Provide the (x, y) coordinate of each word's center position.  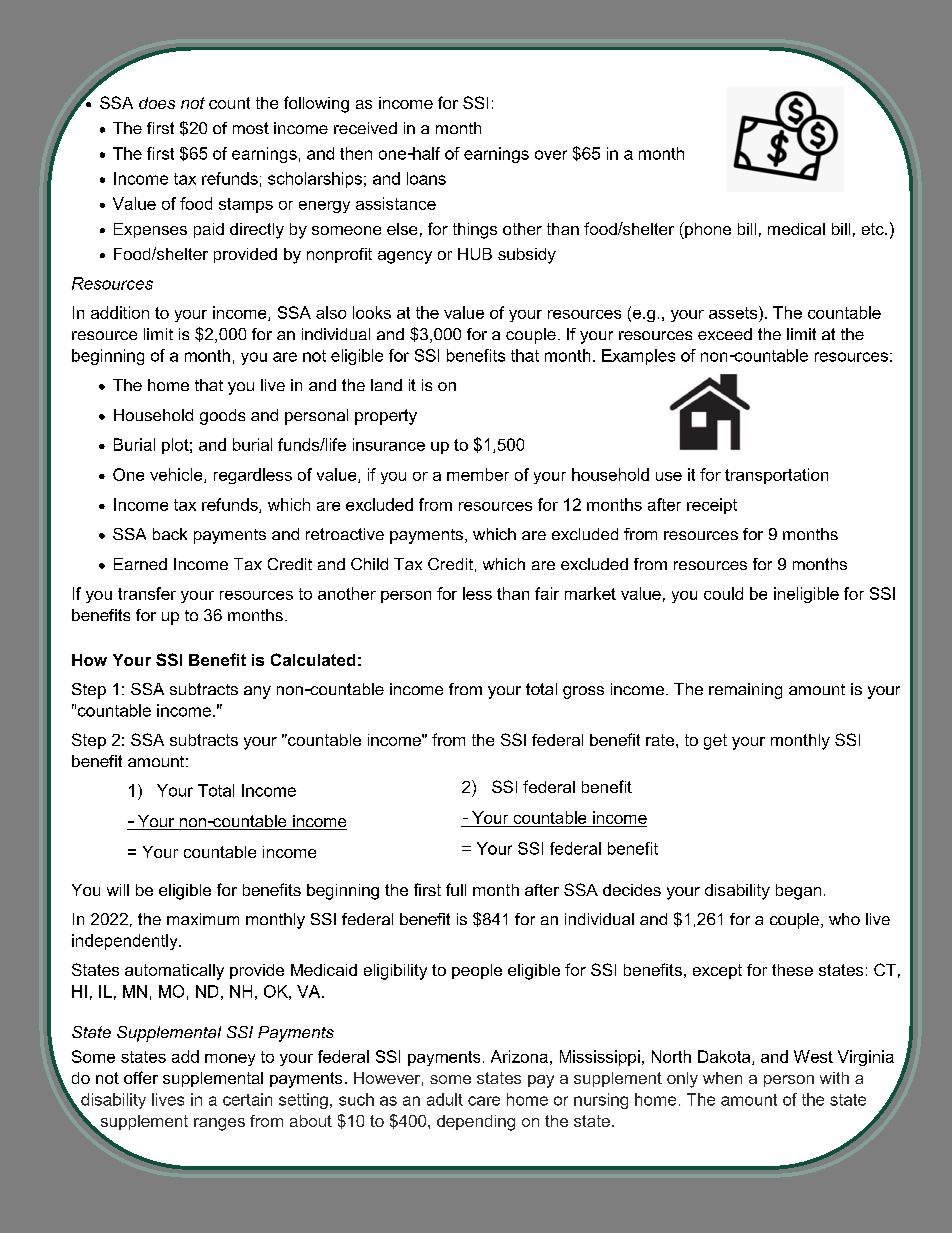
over (551, 155)
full (456, 889)
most (251, 128)
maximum (203, 919)
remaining (745, 691)
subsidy (527, 256)
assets (734, 312)
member (478, 474)
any (257, 692)
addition (120, 312)
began (798, 892)
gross (583, 692)
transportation (776, 476)
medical (796, 229)
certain (247, 1099)
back (170, 534)
